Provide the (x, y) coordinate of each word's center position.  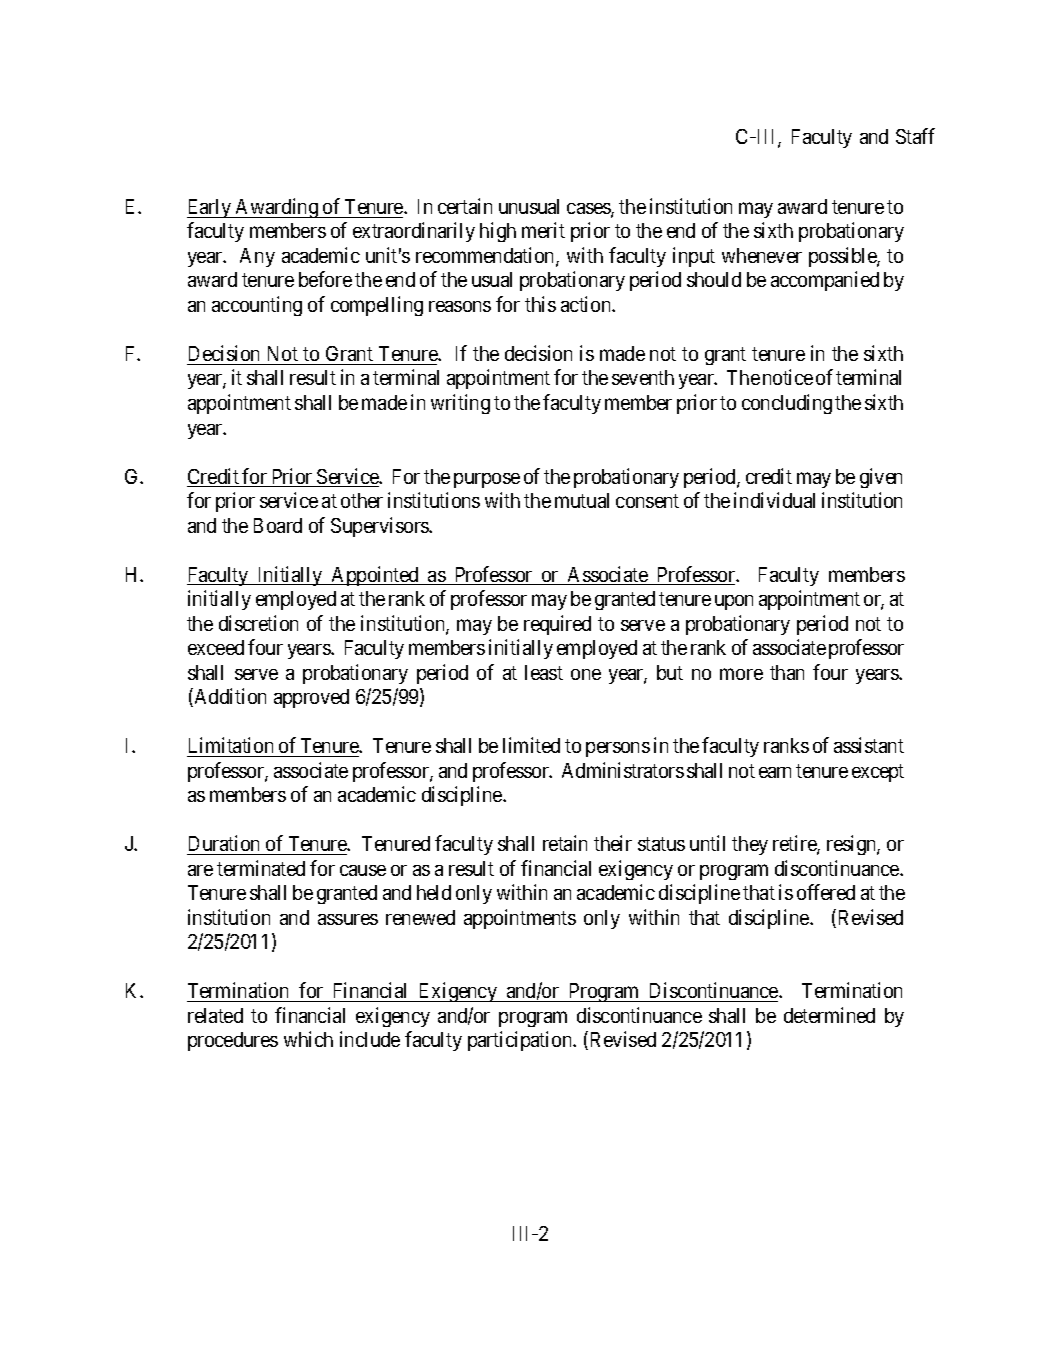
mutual (582, 500)
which (308, 1039)
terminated (261, 868)
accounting (257, 306)
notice (788, 377)
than (787, 672)
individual (774, 500)
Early (210, 208)
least (544, 672)
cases (589, 210)
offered (826, 892)
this (540, 304)
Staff (915, 136)
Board (278, 525)
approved (311, 698)
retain (565, 843)
